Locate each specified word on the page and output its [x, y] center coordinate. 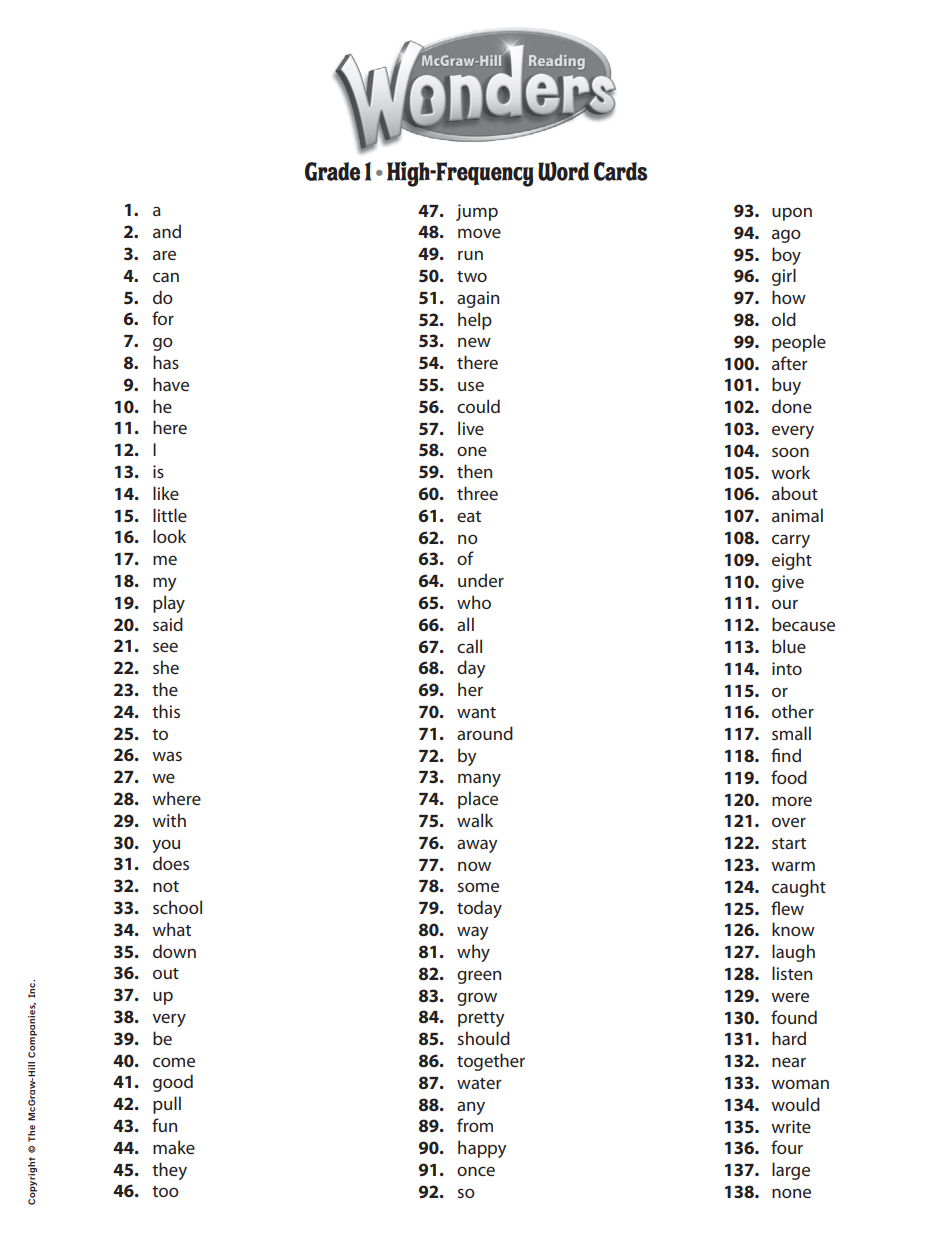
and [167, 231]
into [787, 668]
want [476, 712]
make [174, 1147]
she [166, 667]
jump [477, 212]
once [476, 1171]
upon [792, 214]
